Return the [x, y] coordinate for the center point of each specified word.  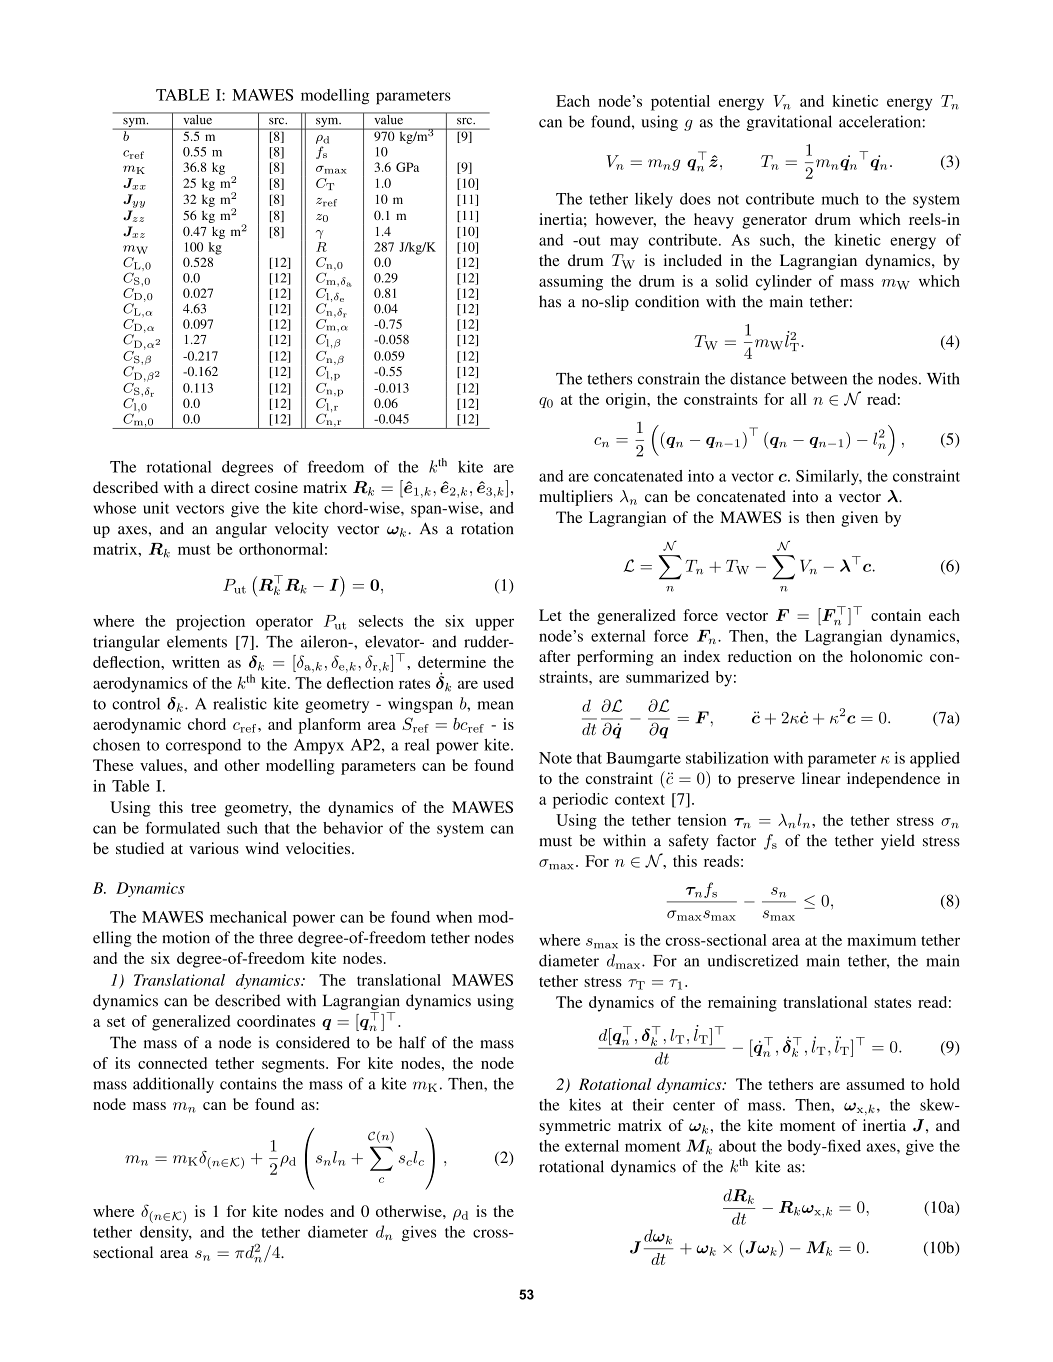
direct [230, 487]
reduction [760, 656]
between [819, 379]
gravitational [789, 123]
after [554, 656]
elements [197, 641]
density [165, 1233]
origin [627, 401]
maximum [881, 940]
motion [186, 937]
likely [654, 200]
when [454, 917]
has [550, 301]
